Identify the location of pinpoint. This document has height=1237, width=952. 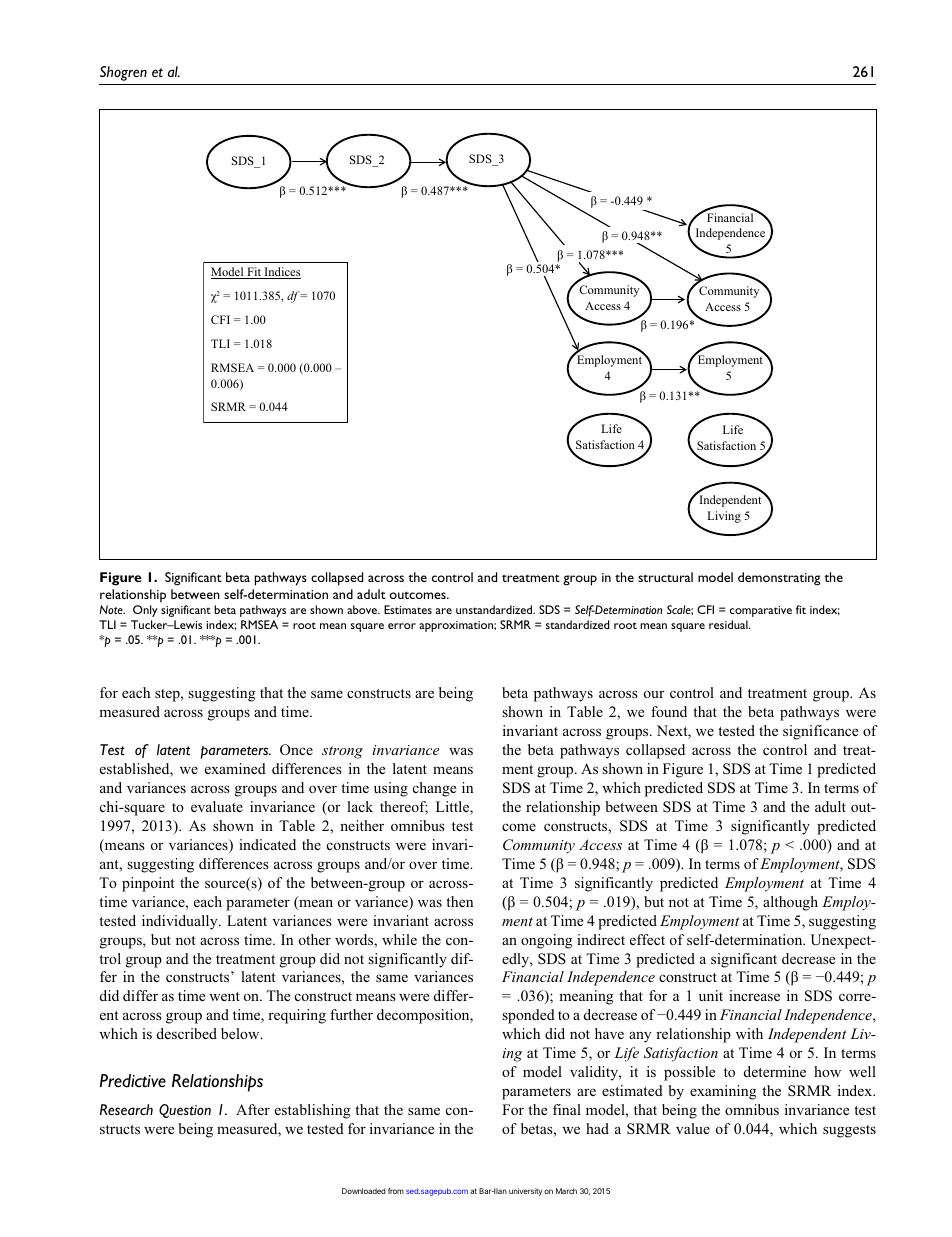
(148, 884).
